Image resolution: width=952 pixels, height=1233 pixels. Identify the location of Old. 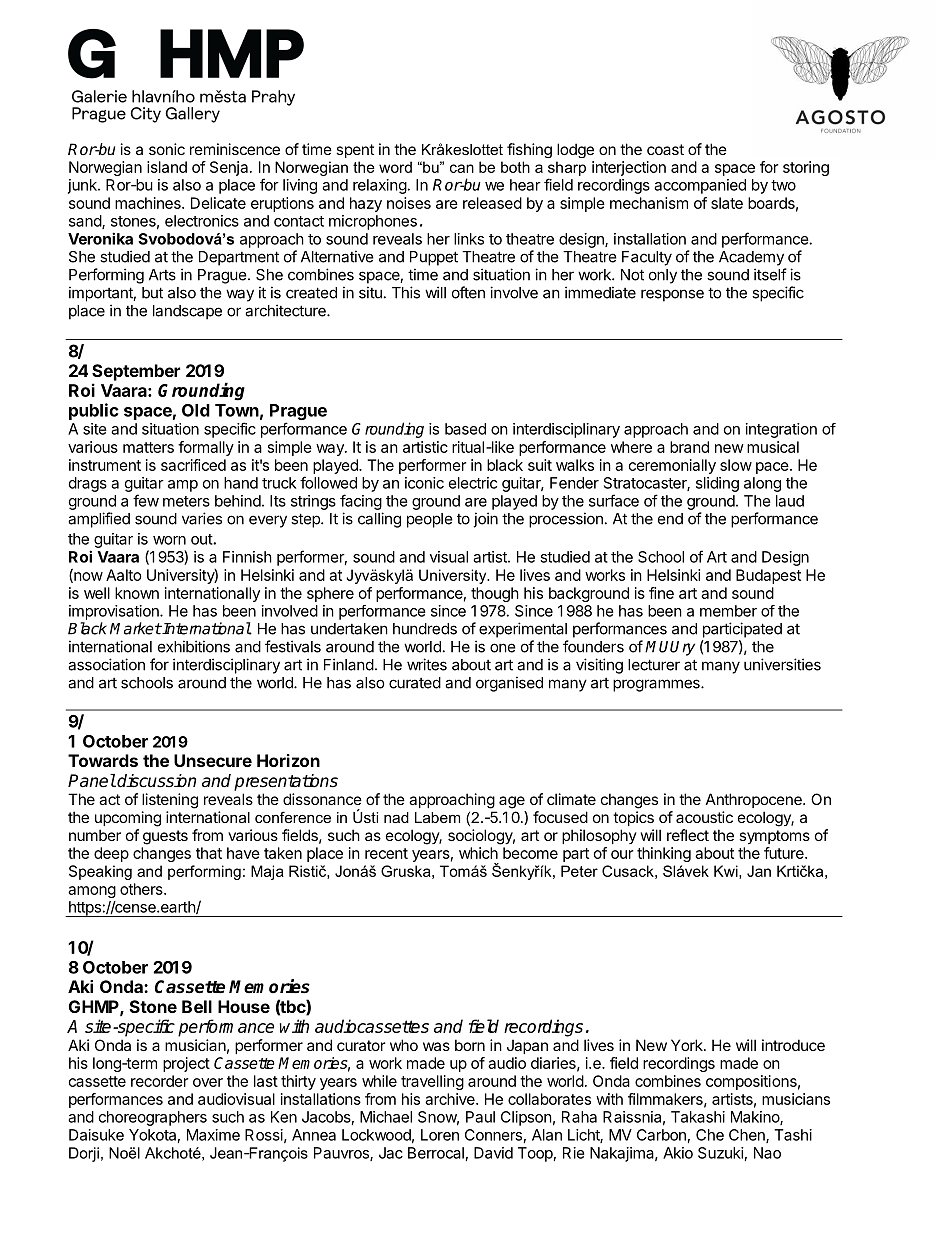
(196, 410).
